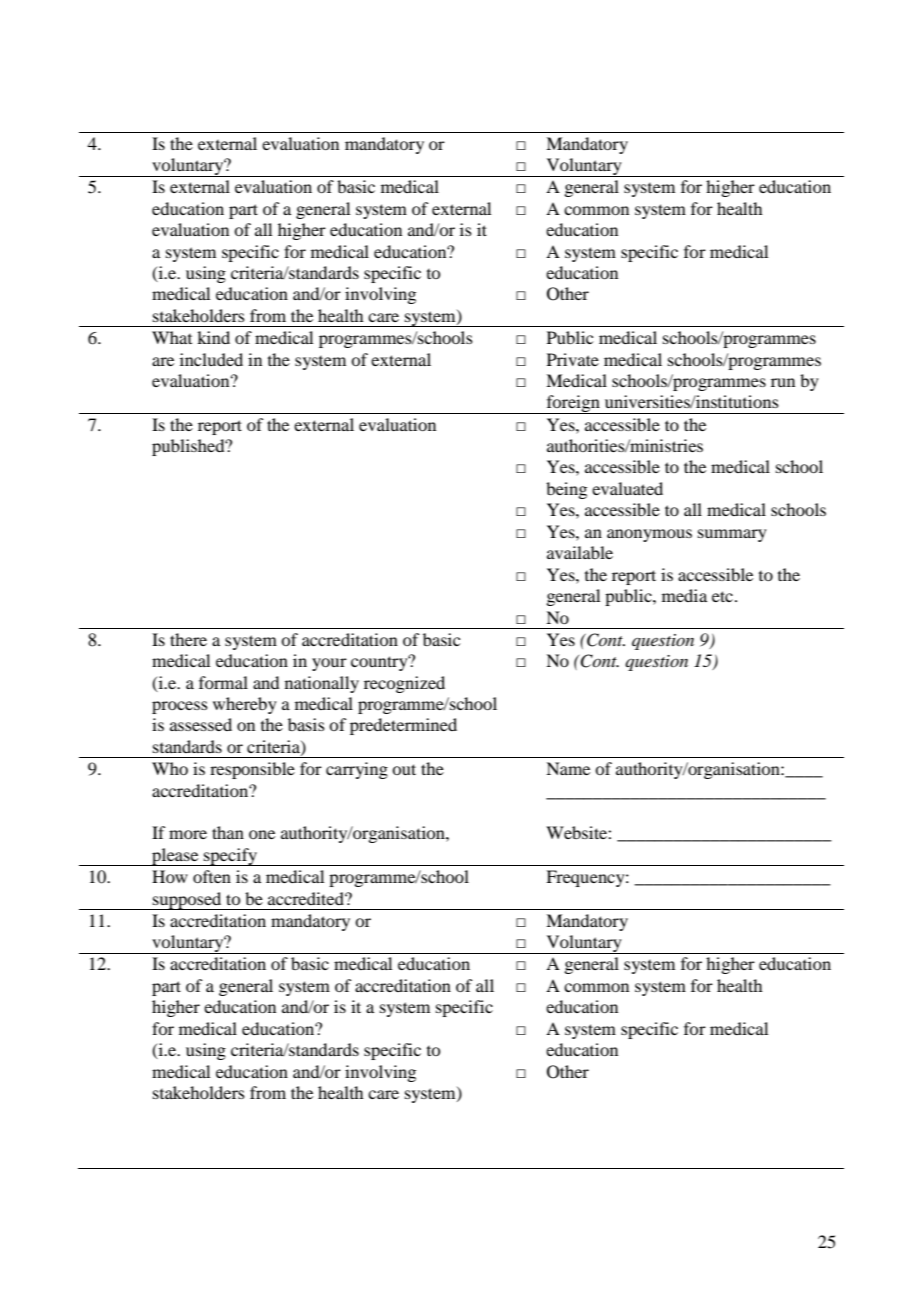 The width and height of the screenshot is (924, 1308). What do you see at coordinates (783, 382) in the screenshot?
I see `run` at bounding box center [783, 382].
